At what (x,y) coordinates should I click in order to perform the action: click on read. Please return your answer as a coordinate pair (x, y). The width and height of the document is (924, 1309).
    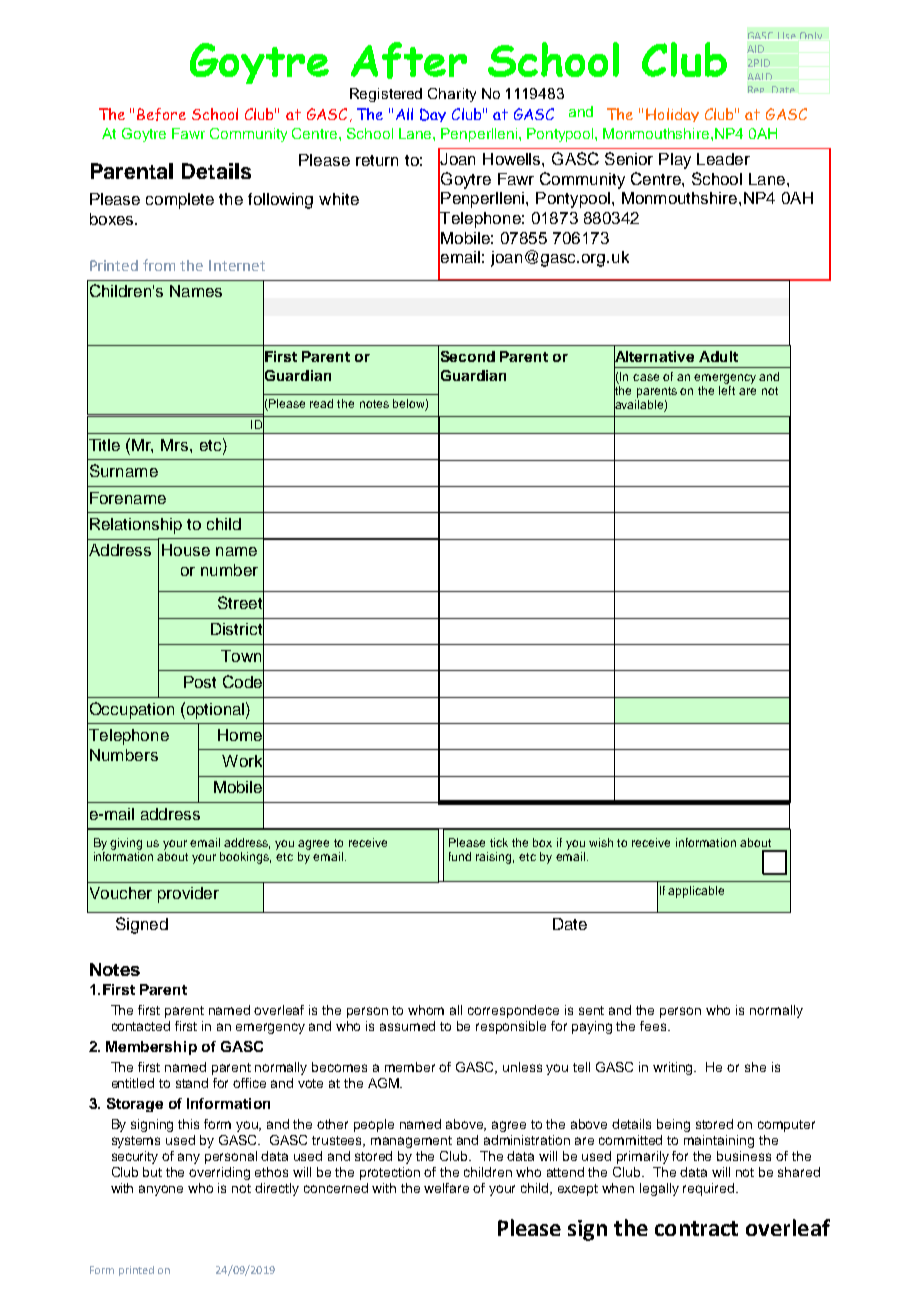
    Looking at the image, I should click on (321, 403).
